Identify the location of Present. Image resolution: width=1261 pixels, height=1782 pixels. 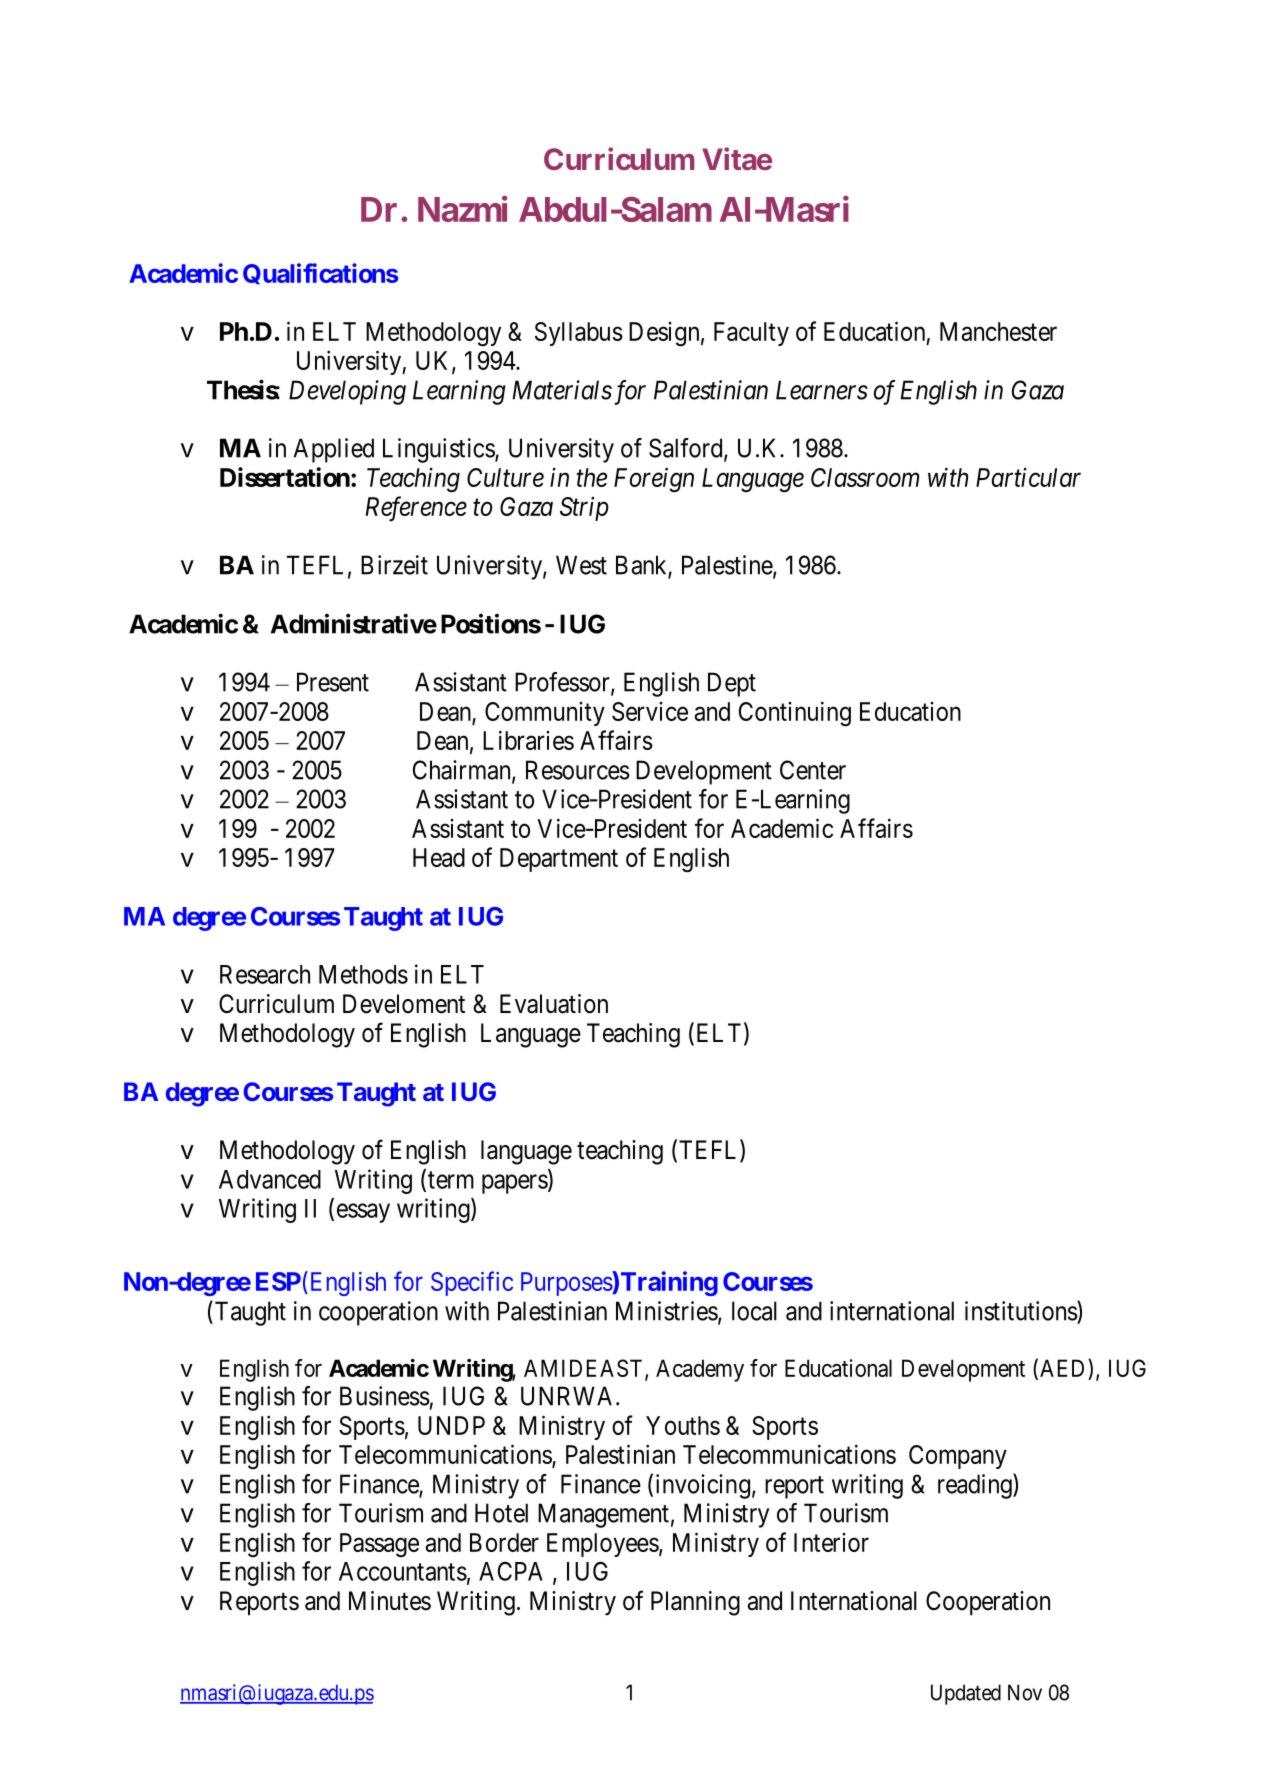
(333, 682).
